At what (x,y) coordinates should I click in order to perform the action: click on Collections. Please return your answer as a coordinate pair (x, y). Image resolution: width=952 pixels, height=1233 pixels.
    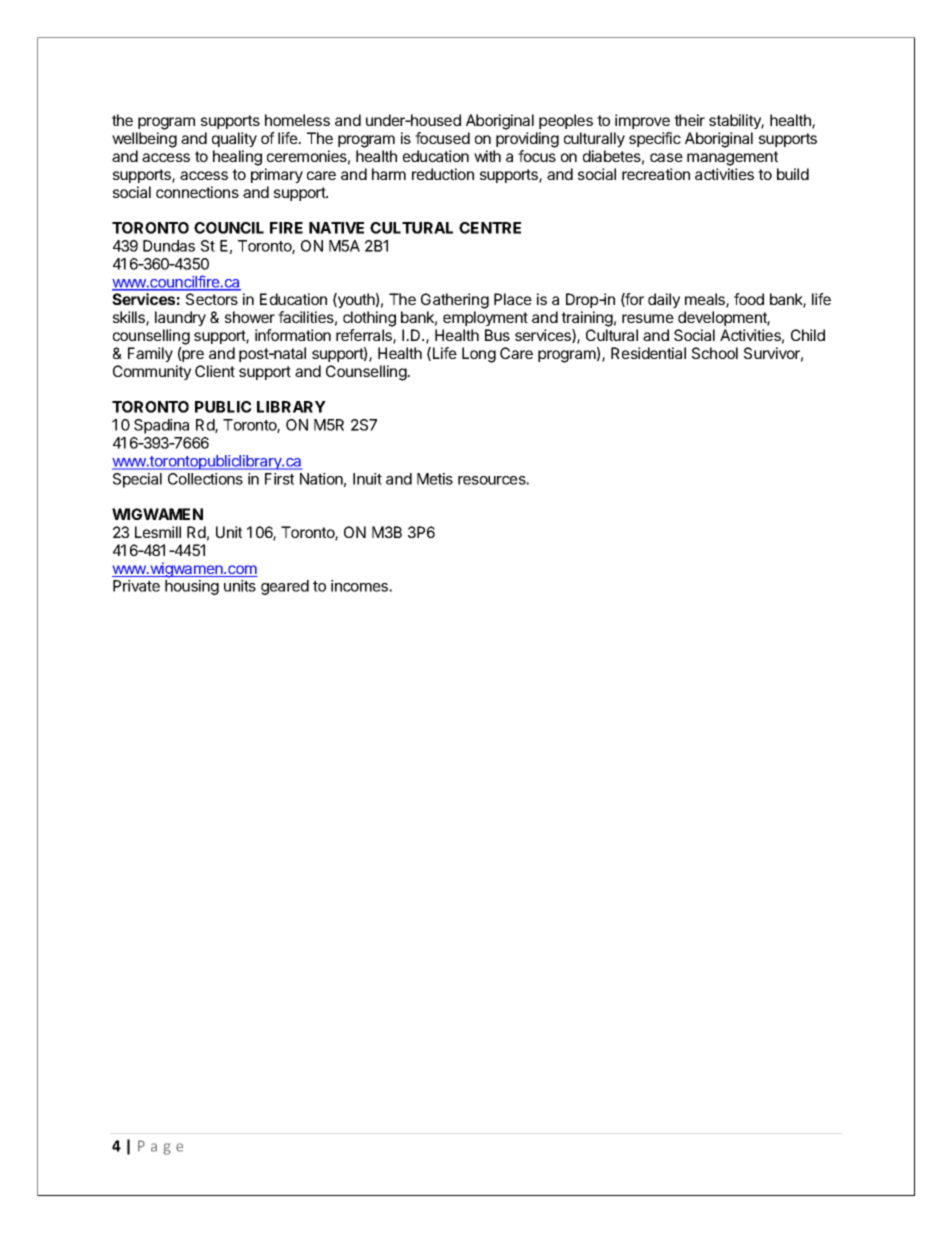
    Looking at the image, I should click on (205, 479).
